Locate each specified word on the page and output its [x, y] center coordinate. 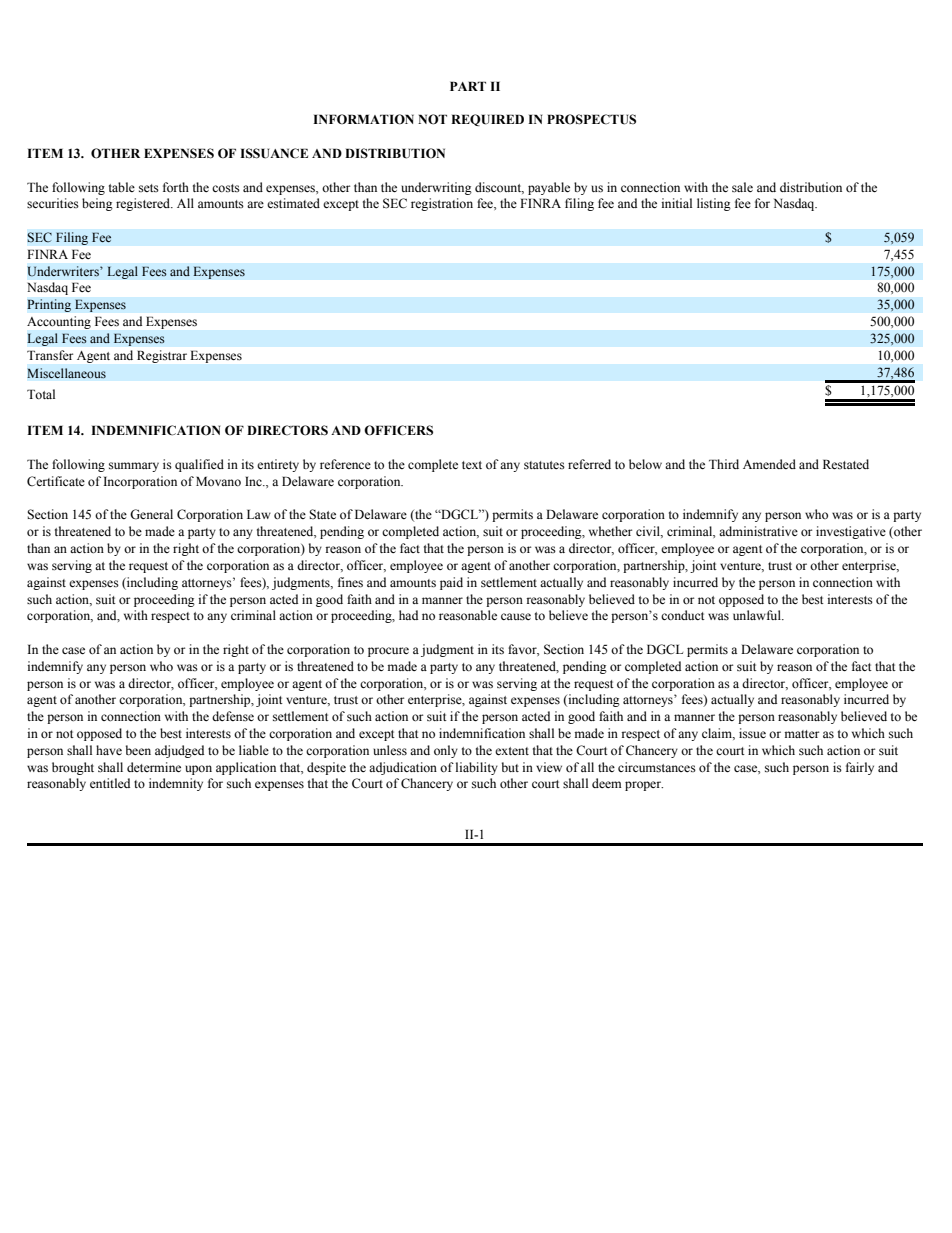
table [122, 187]
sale [742, 187]
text [472, 465]
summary [134, 467]
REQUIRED [487, 120]
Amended [769, 464]
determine [154, 767]
